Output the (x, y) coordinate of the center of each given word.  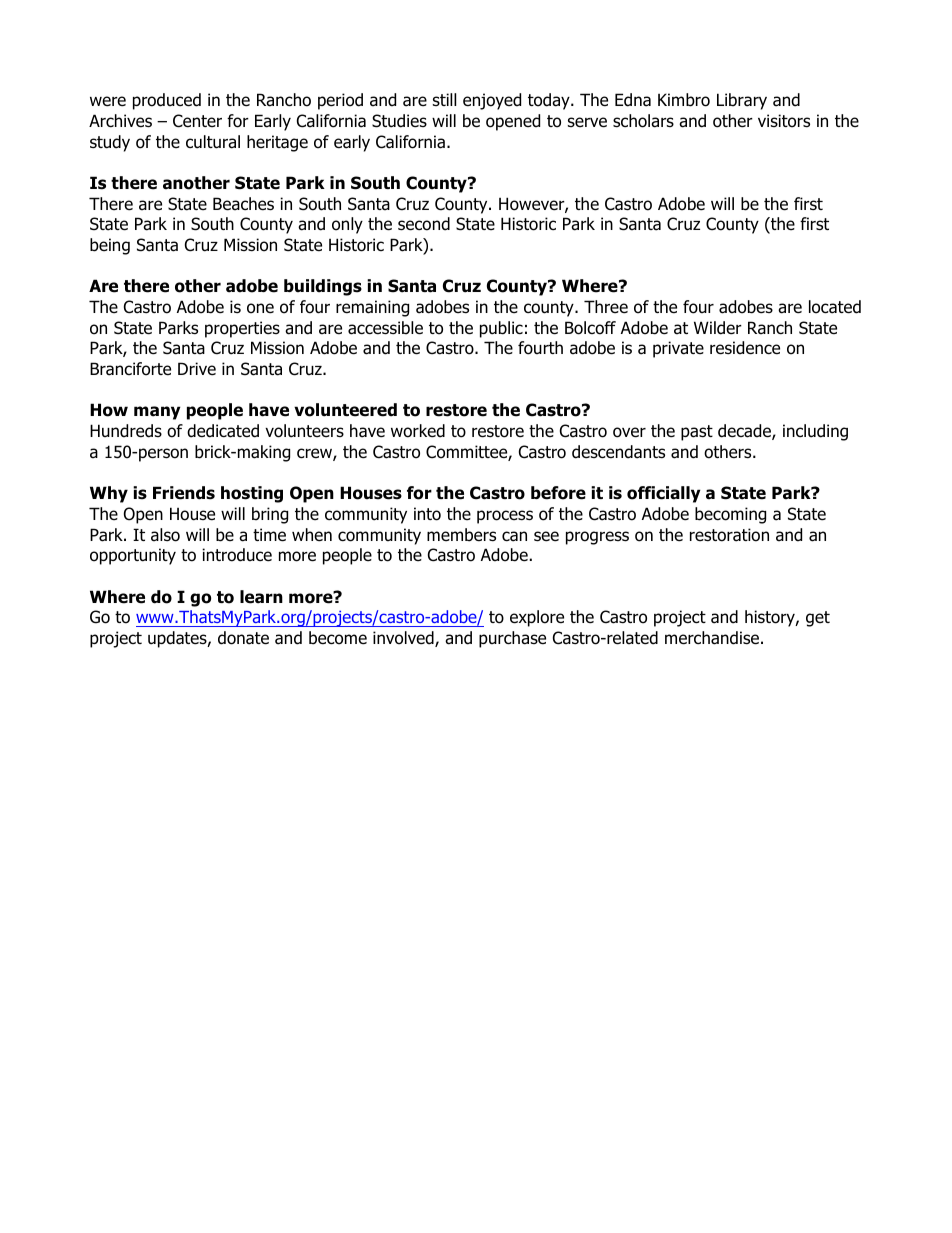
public (501, 329)
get (818, 619)
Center (197, 121)
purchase (512, 639)
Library (742, 101)
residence (745, 348)
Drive (197, 369)
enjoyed (492, 101)
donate (243, 638)
